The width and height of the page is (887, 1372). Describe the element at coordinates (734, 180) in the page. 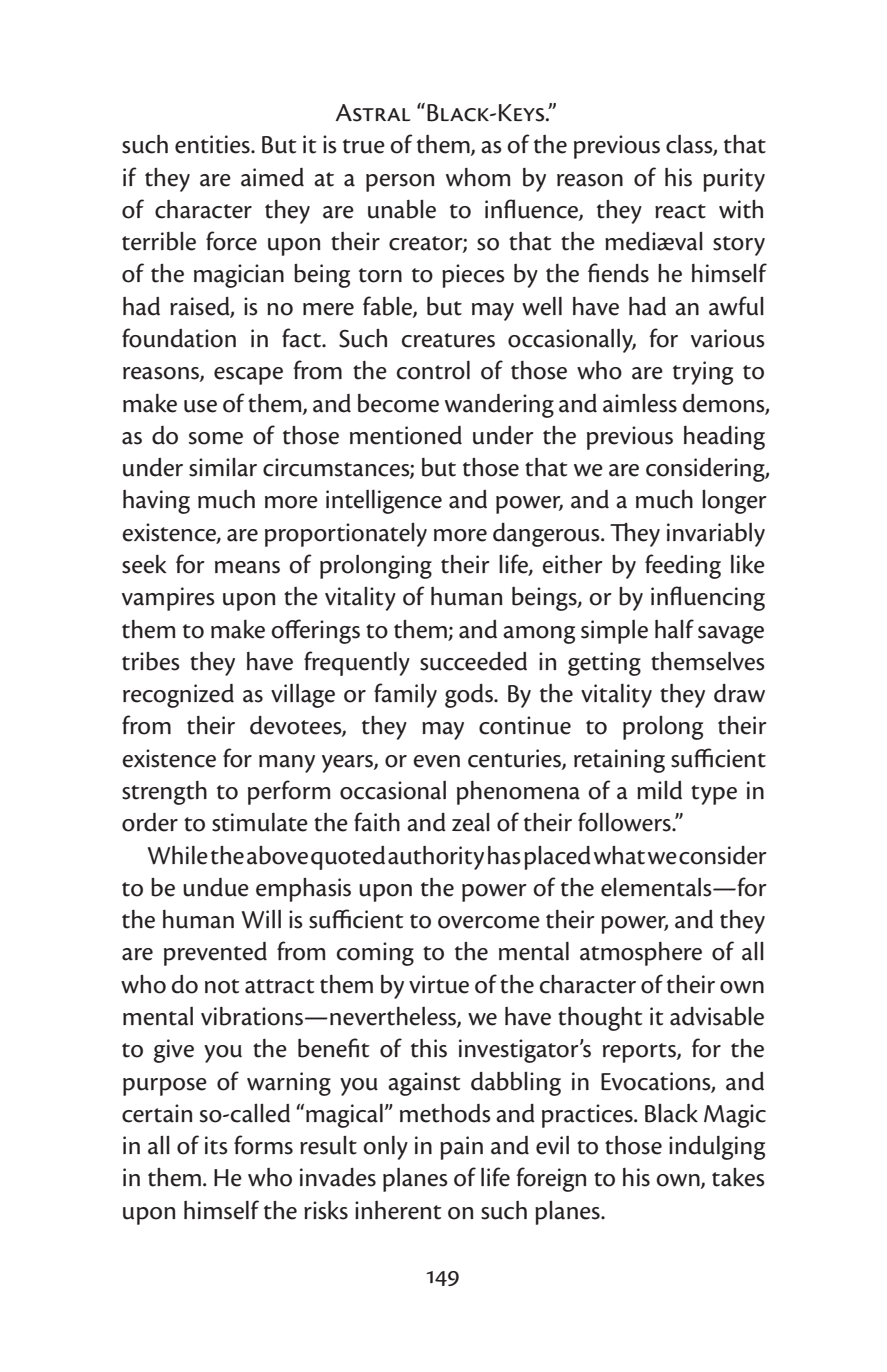

I see `purity` at that location.
